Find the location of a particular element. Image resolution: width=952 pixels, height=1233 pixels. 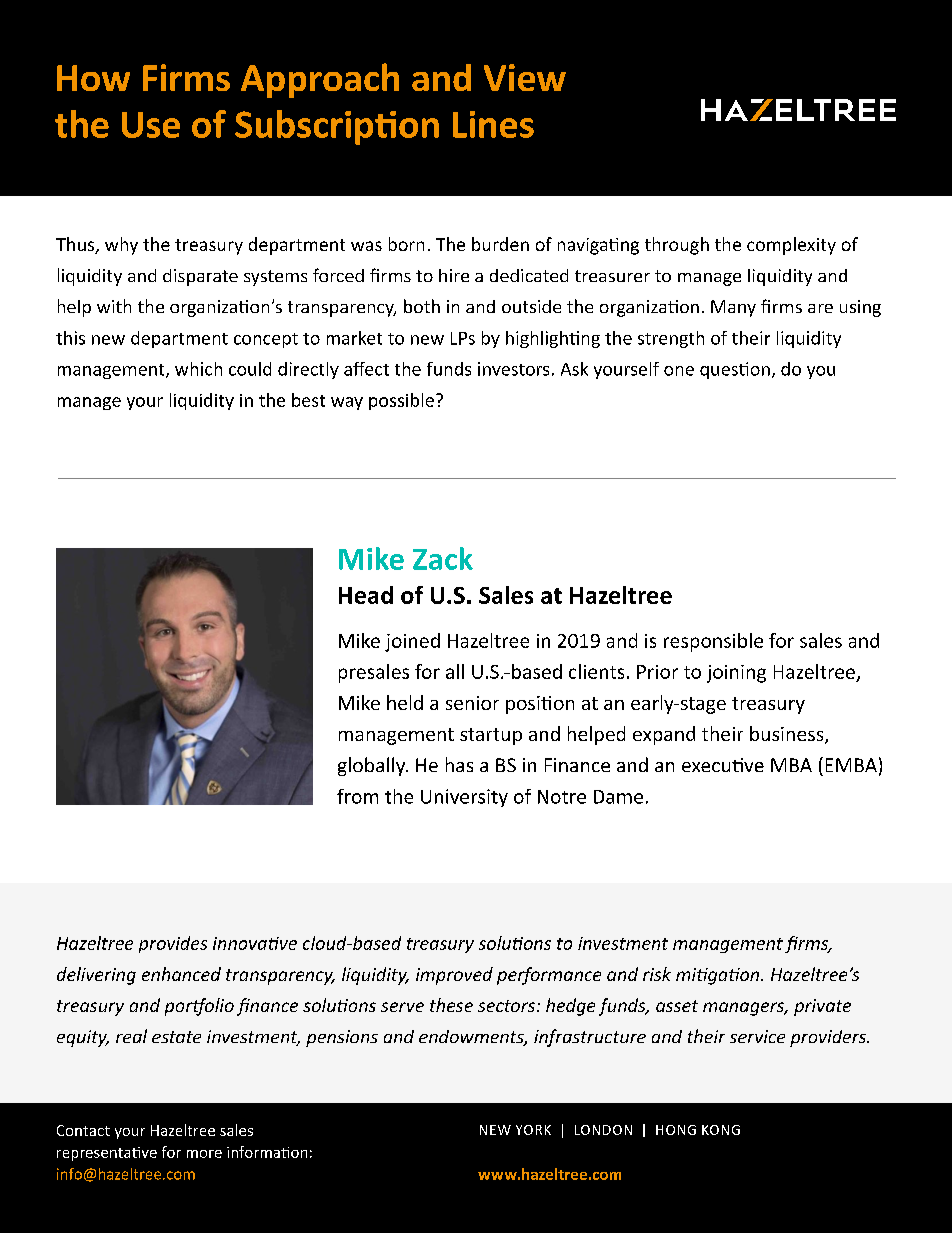

University is located at coordinates (464, 798).
